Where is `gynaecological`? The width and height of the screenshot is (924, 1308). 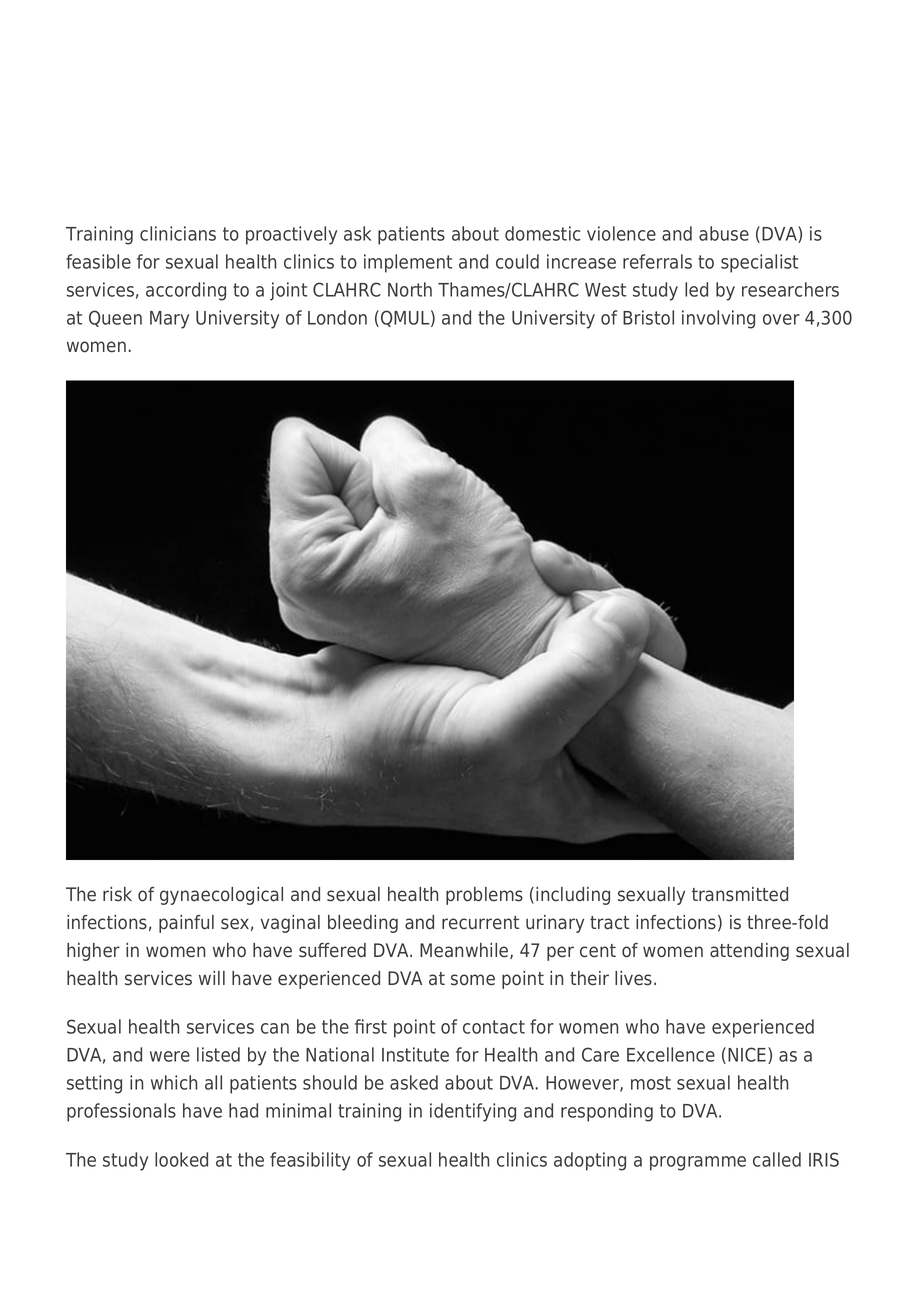 gynaecological is located at coordinates (221, 896).
